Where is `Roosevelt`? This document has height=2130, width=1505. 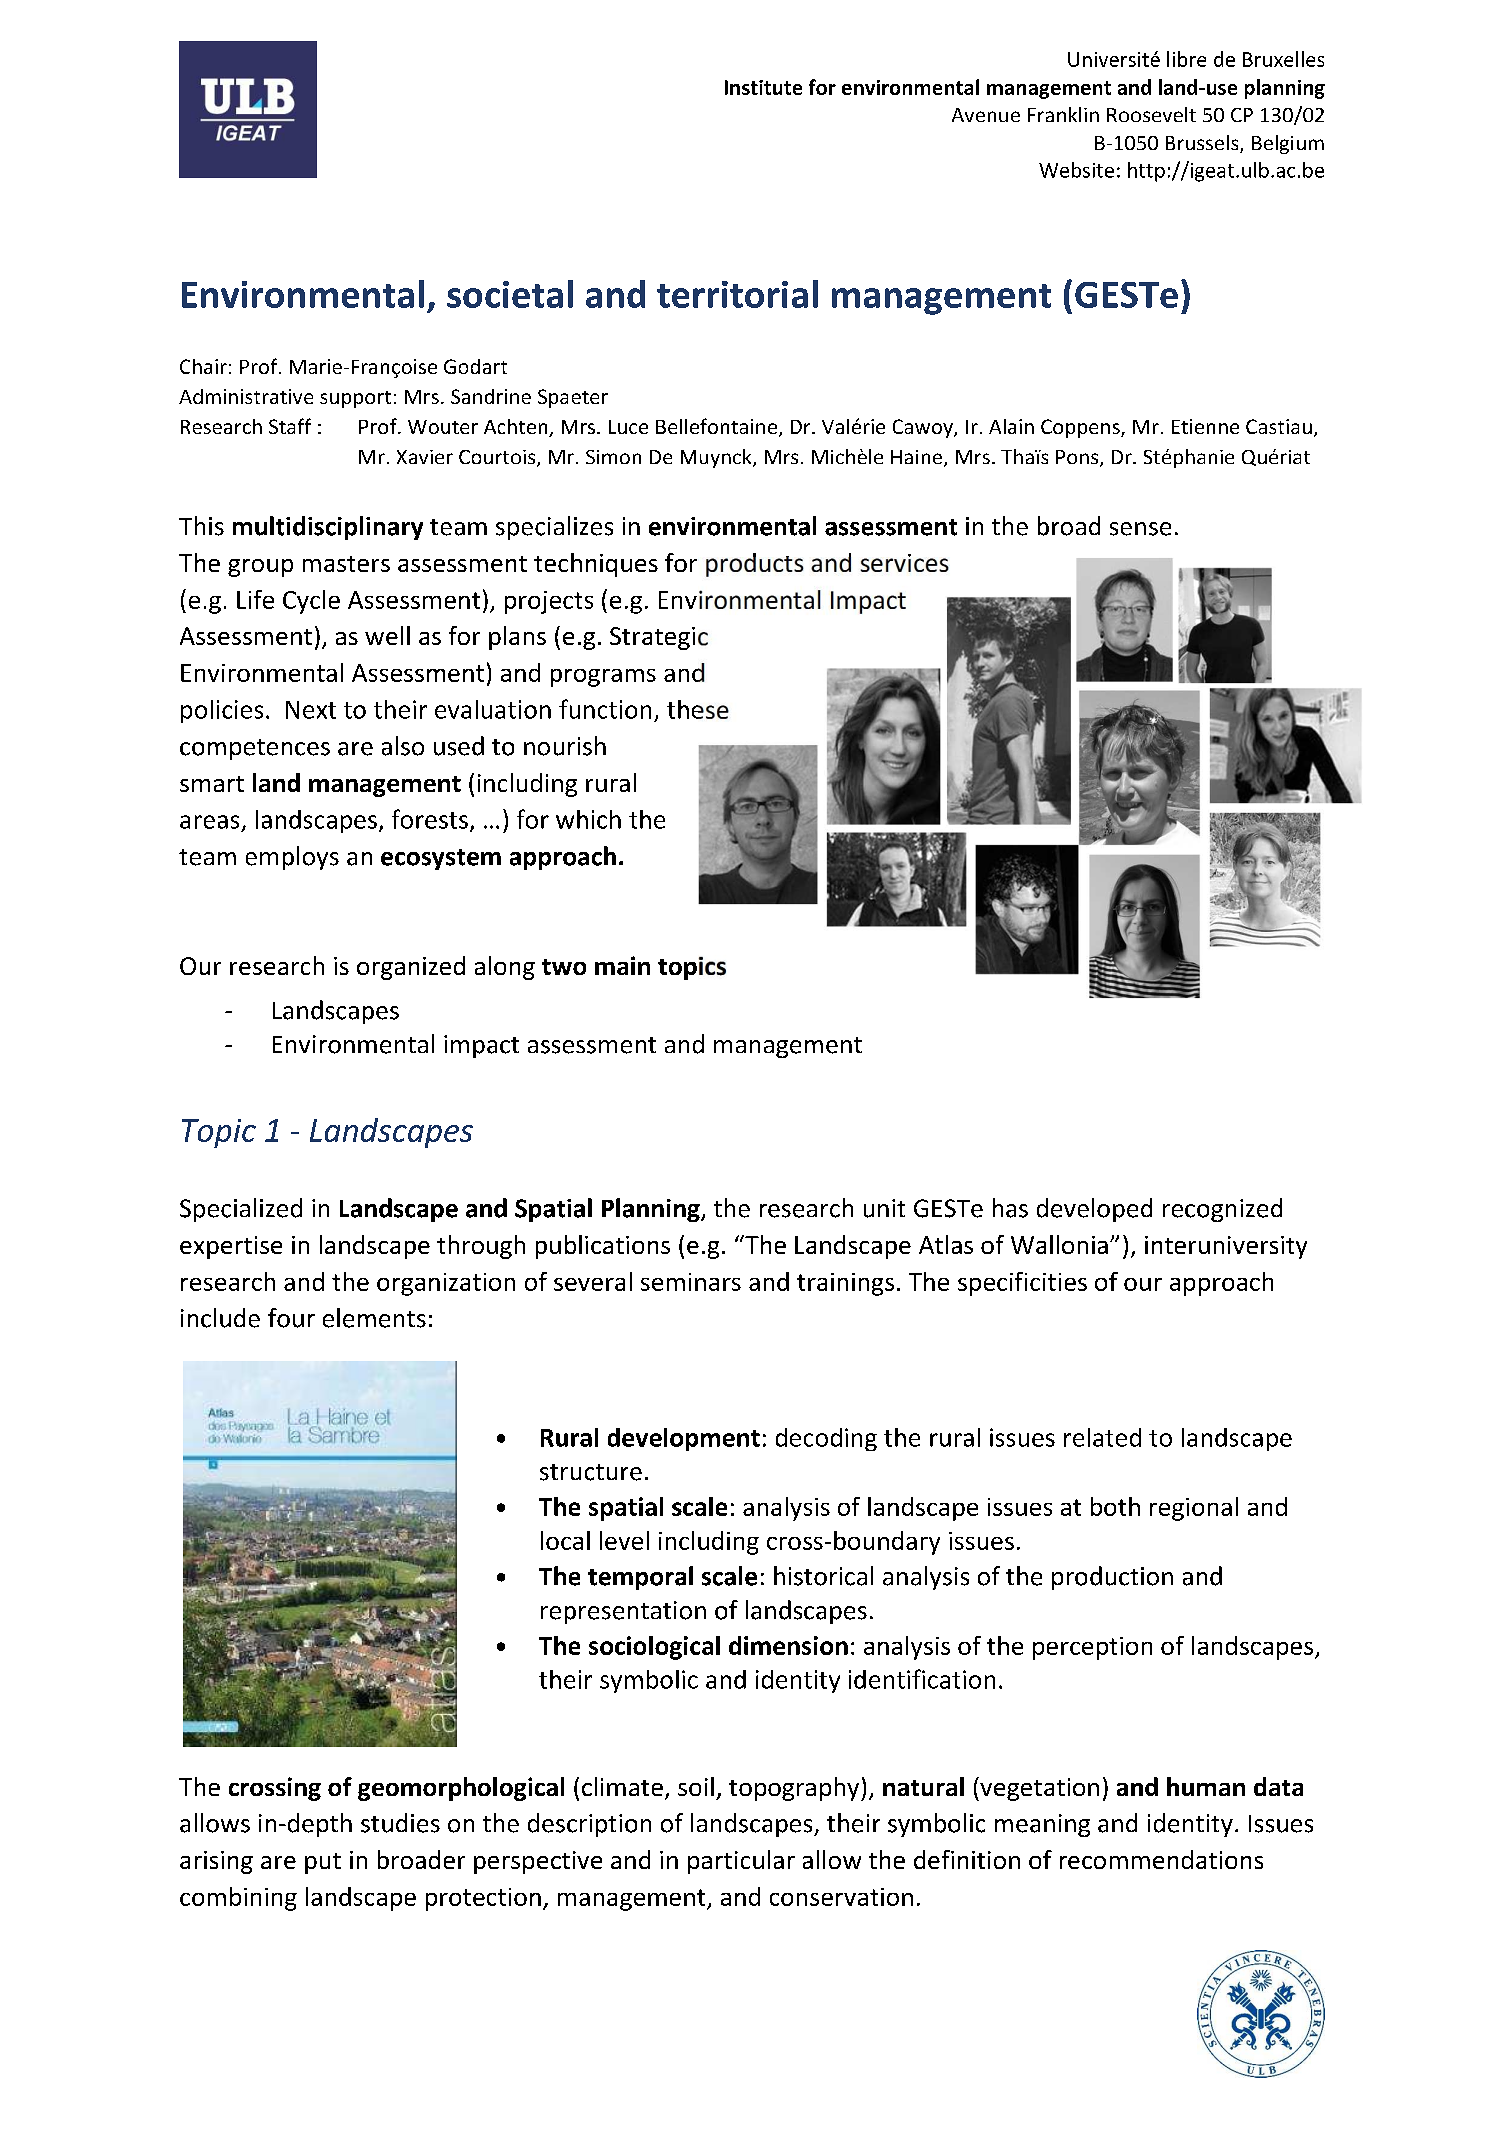
Roosevelt is located at coordinates (1151, 114).
